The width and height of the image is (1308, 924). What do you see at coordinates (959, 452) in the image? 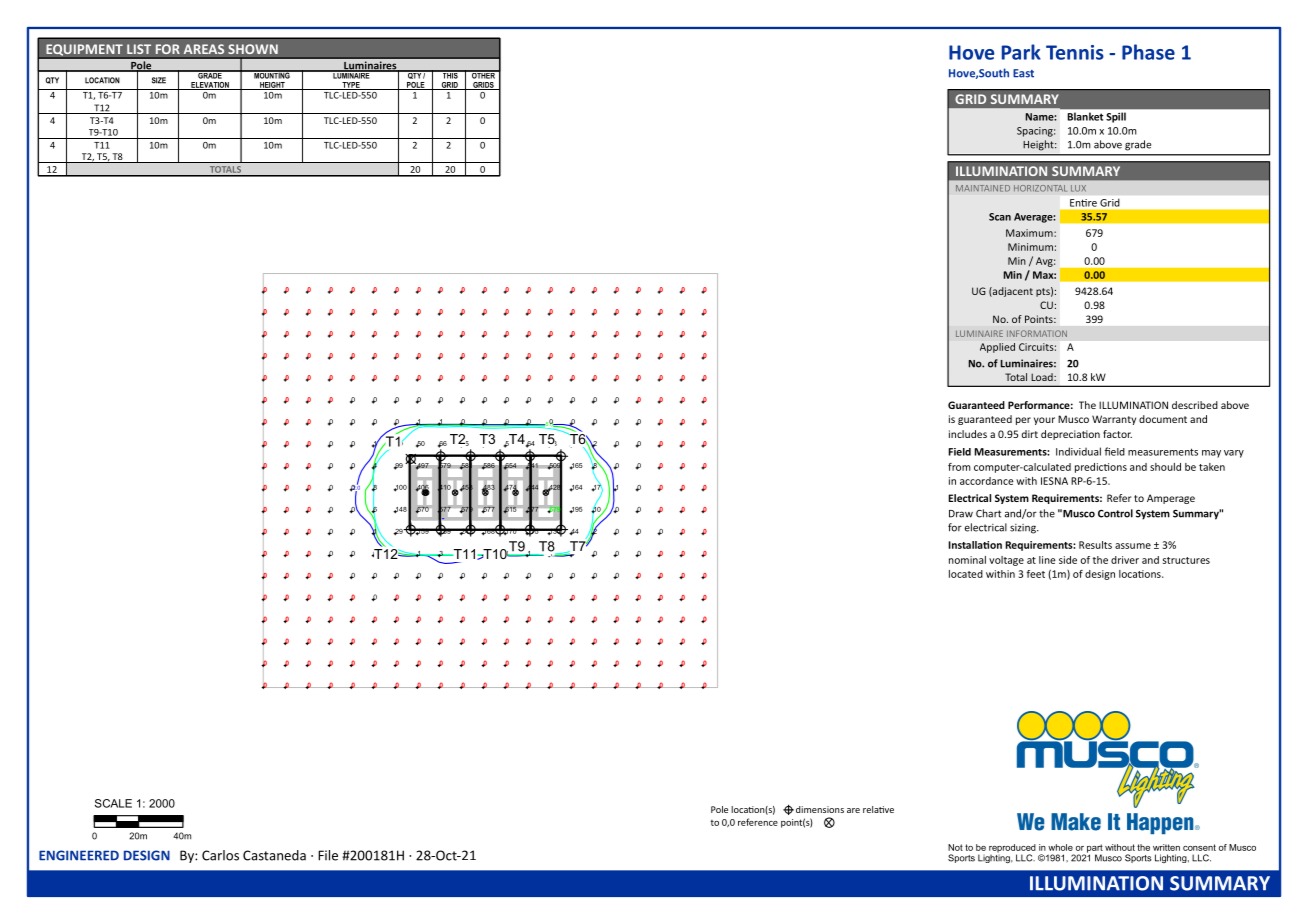
I see `Field` at bounding box center [959, 452].
